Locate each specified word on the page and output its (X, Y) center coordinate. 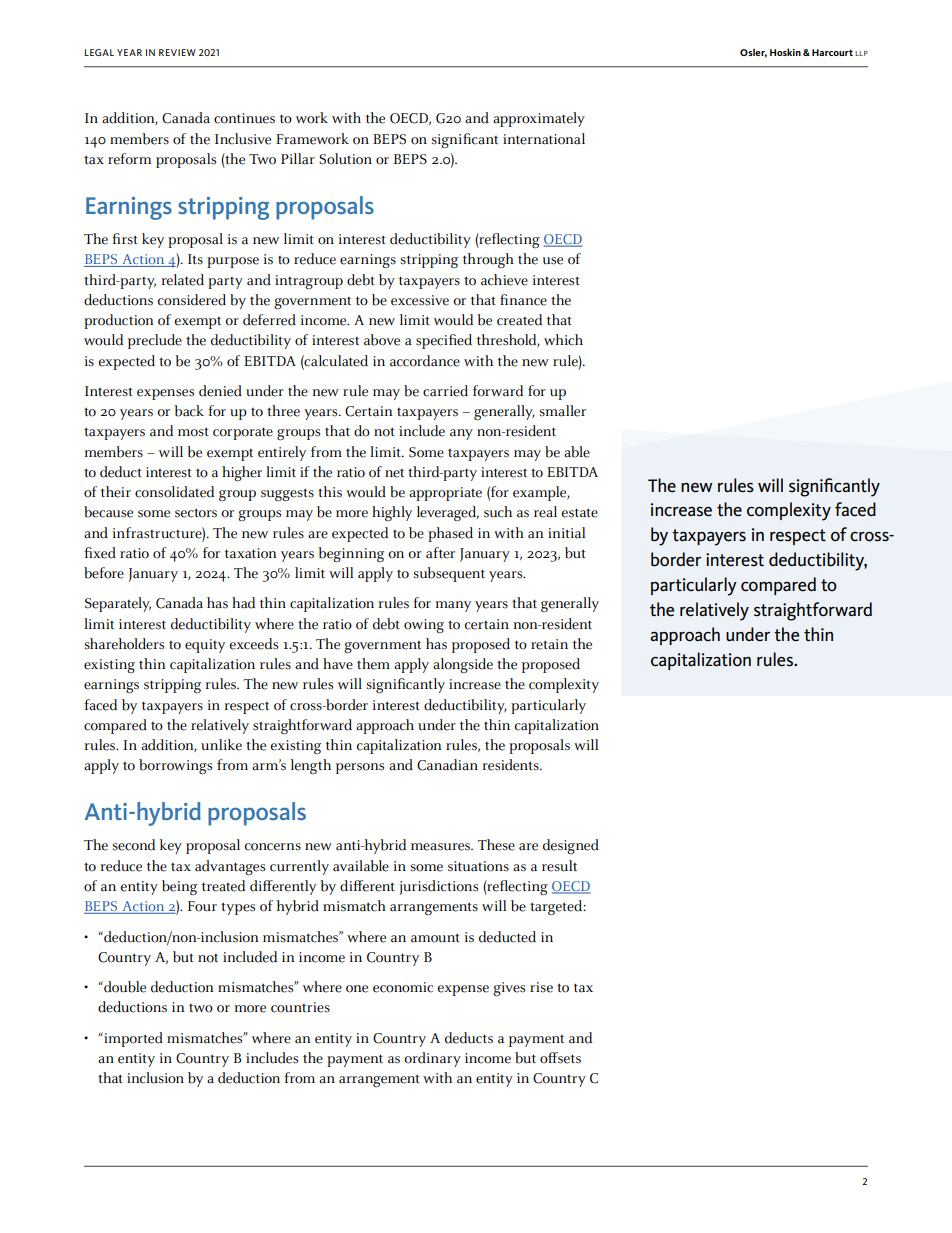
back (189, 411)
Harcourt (832, 52)
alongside (463, 666)
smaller (562, 411)
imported (132, 1039)
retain (549, 644)
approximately (539, 119)
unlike (221, 745)
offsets (560, 1058)
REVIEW (177, 52)
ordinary (432, 1059)
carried (445, 391)
